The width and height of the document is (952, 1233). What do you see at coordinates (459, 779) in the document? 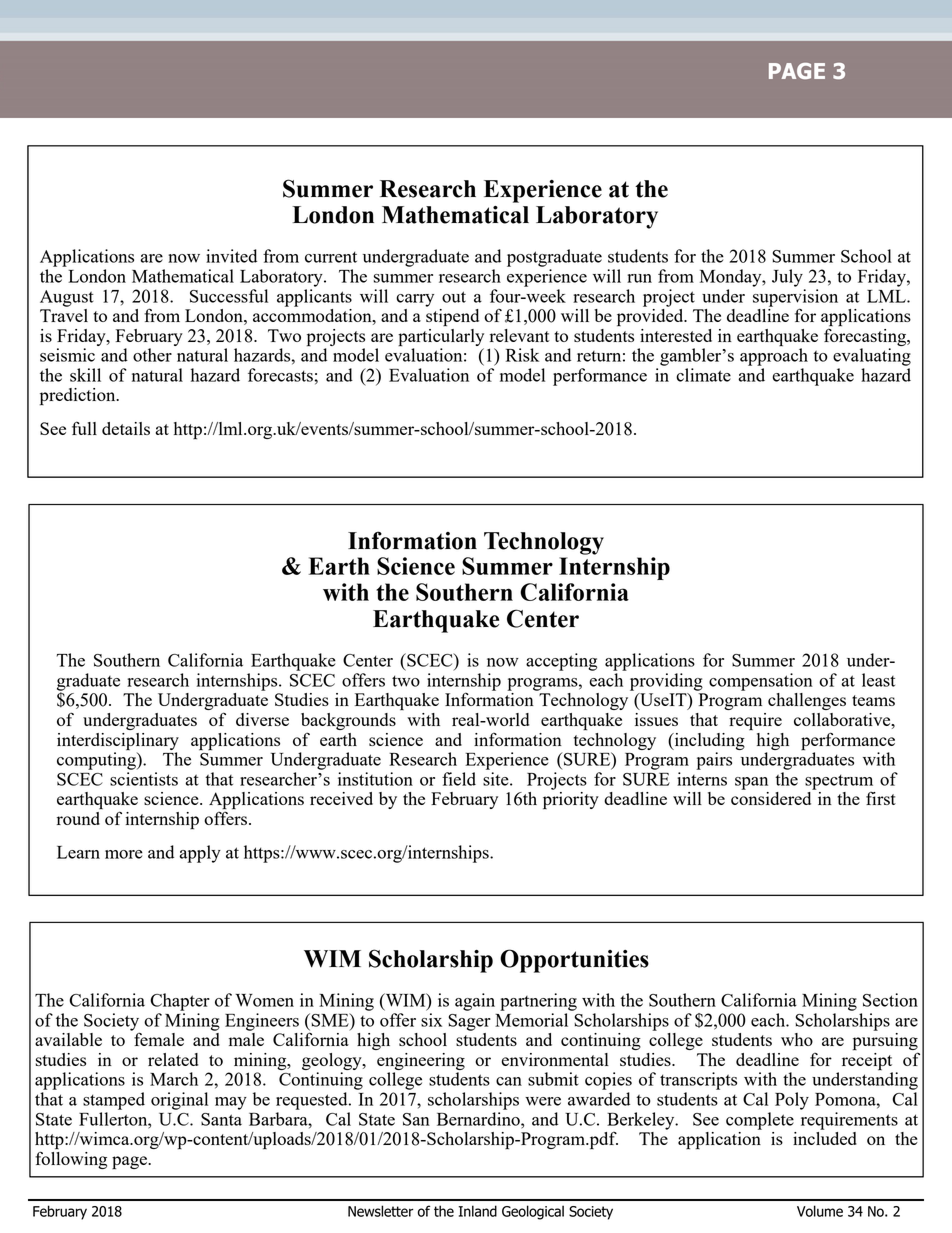
I see `field` at bounding box center [459, 779].
